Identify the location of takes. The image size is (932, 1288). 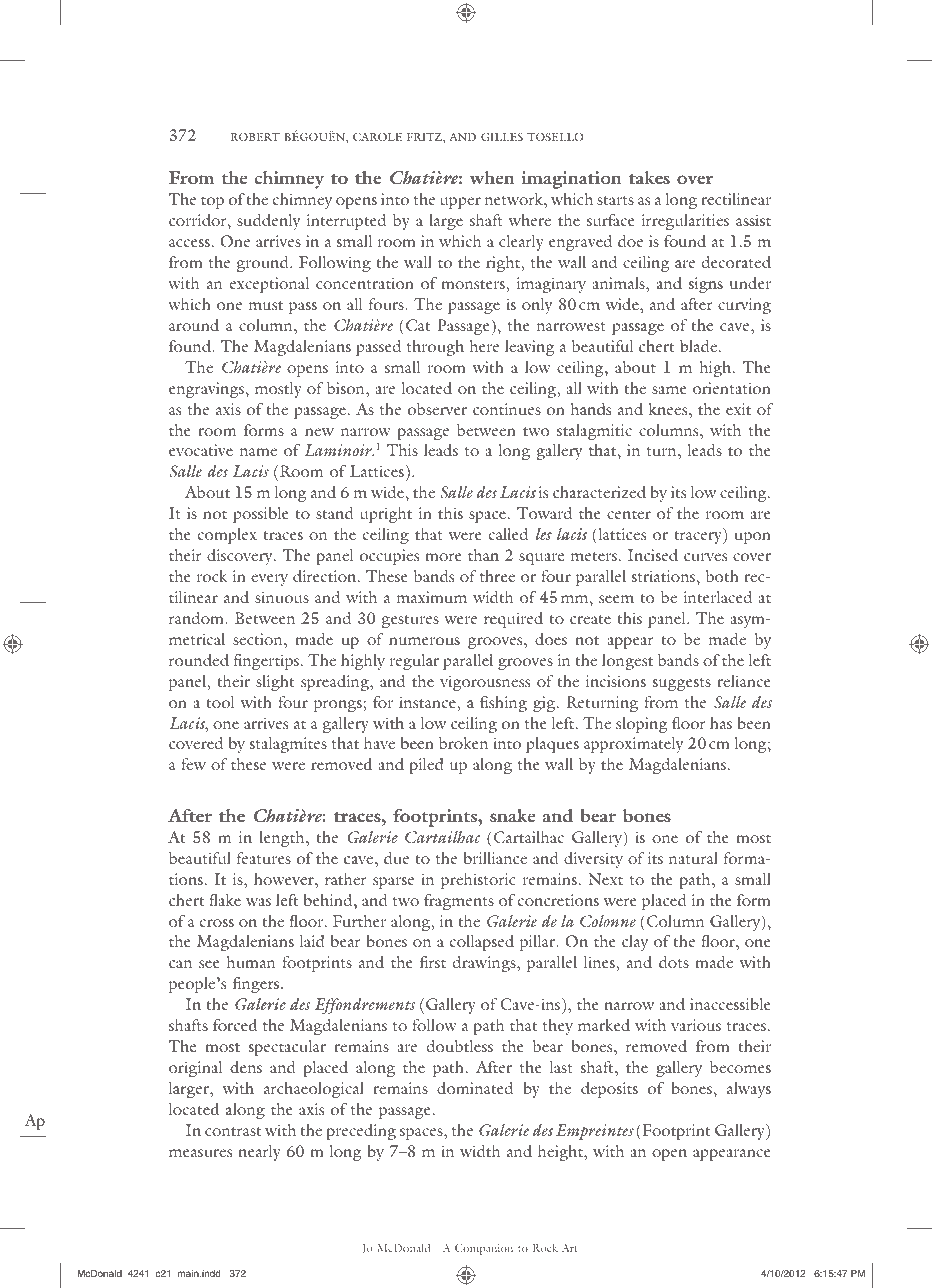
(649, 177).
